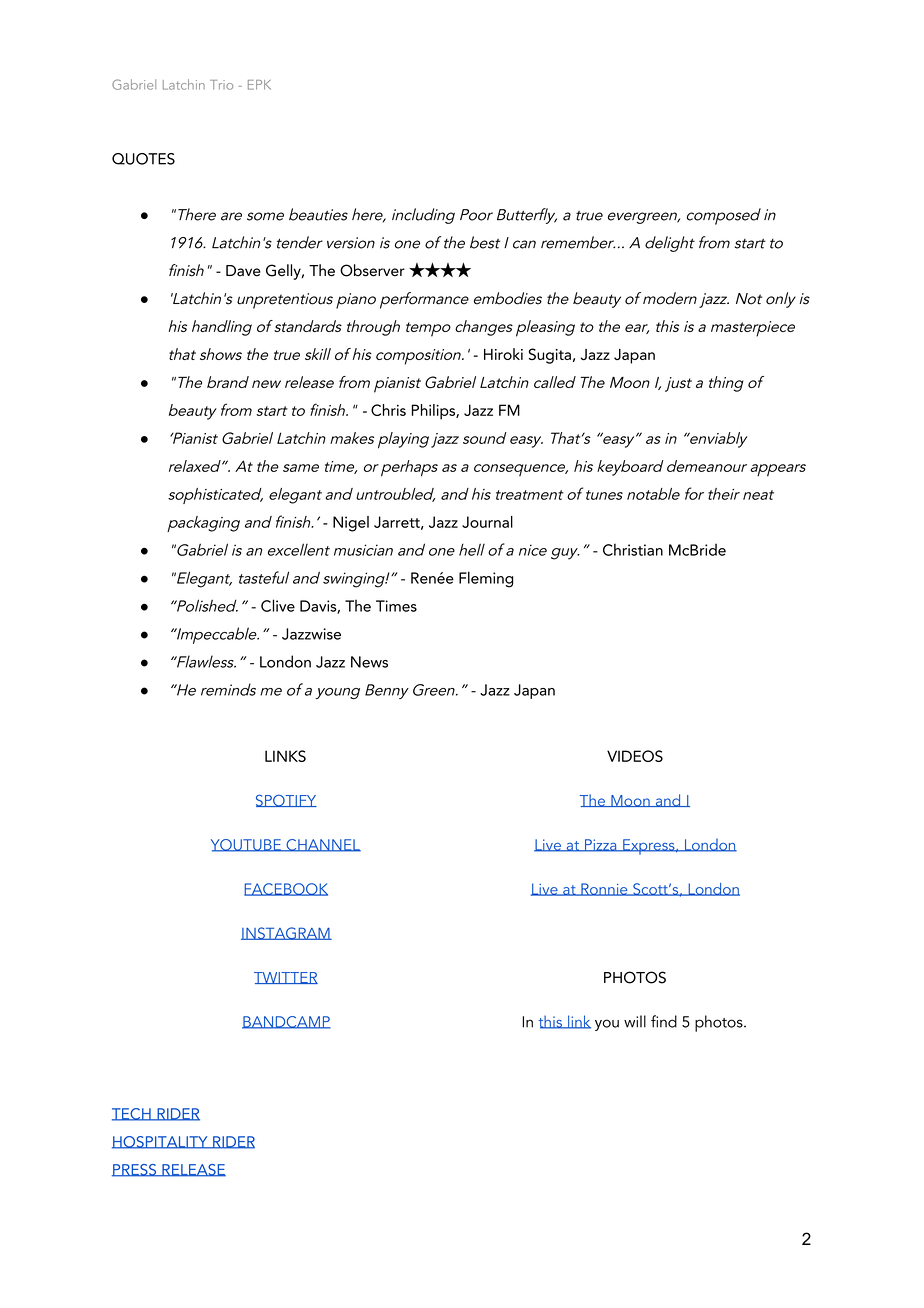 The image size is (924, 1308). Describe the element at coordinates (635, 1021) in the page. I see `will` at that location.
